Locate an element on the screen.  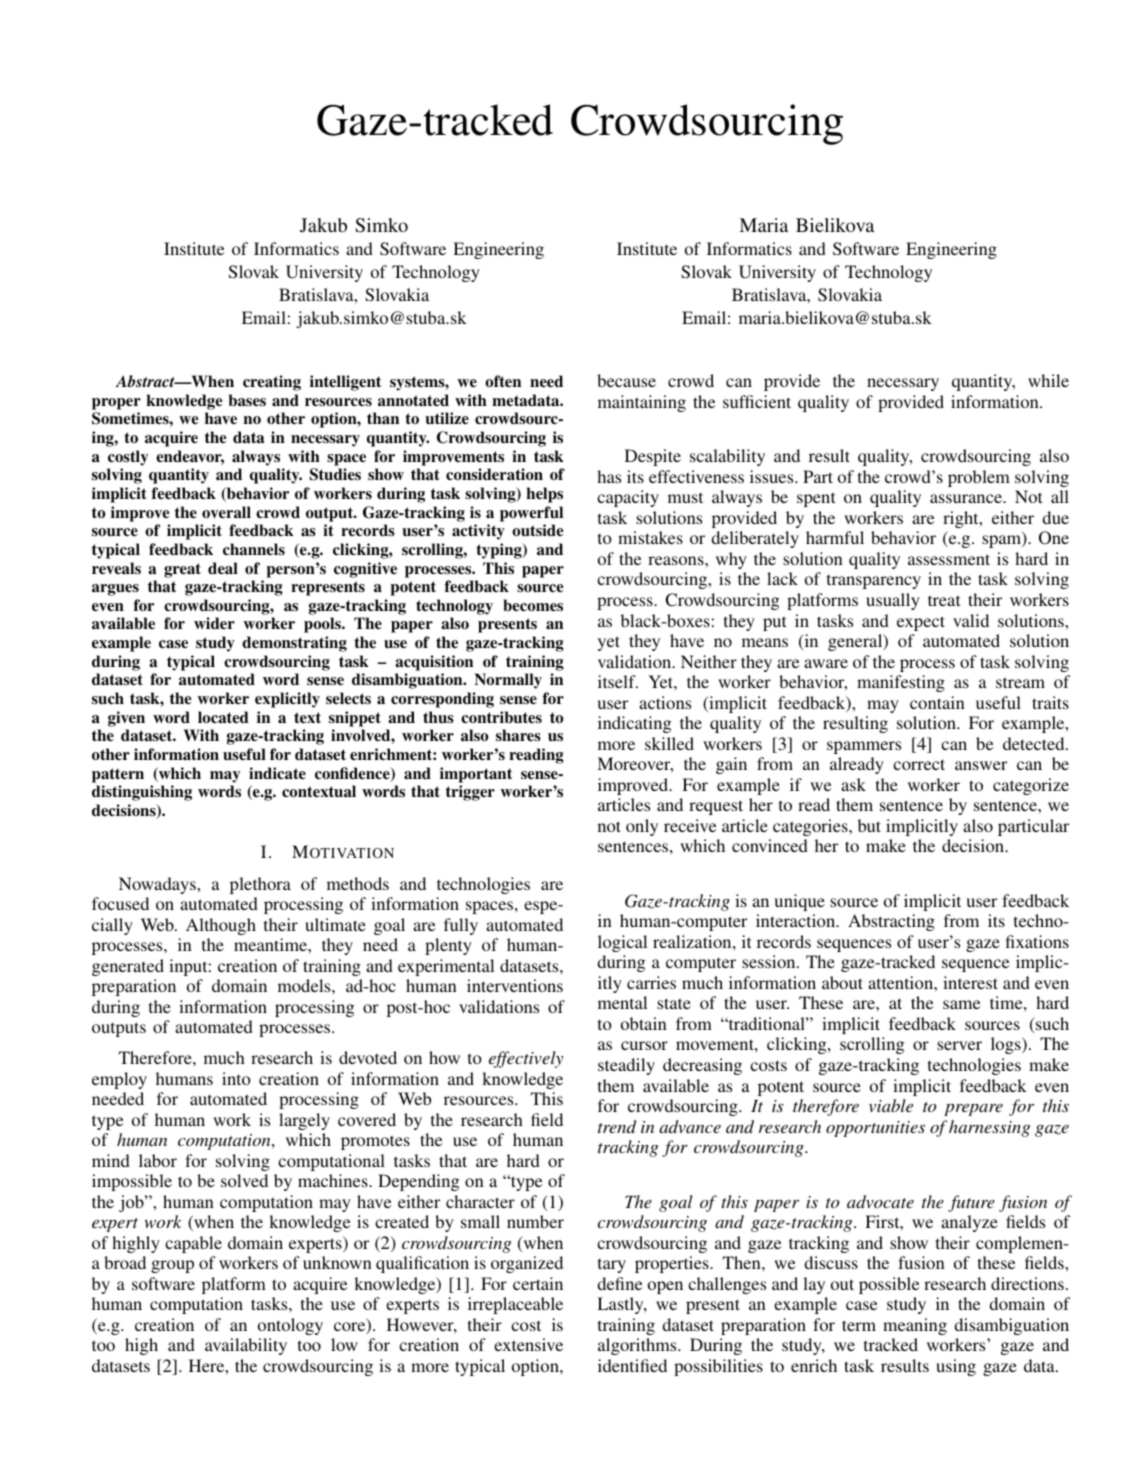
server is located at coordinates (959, 1045).
